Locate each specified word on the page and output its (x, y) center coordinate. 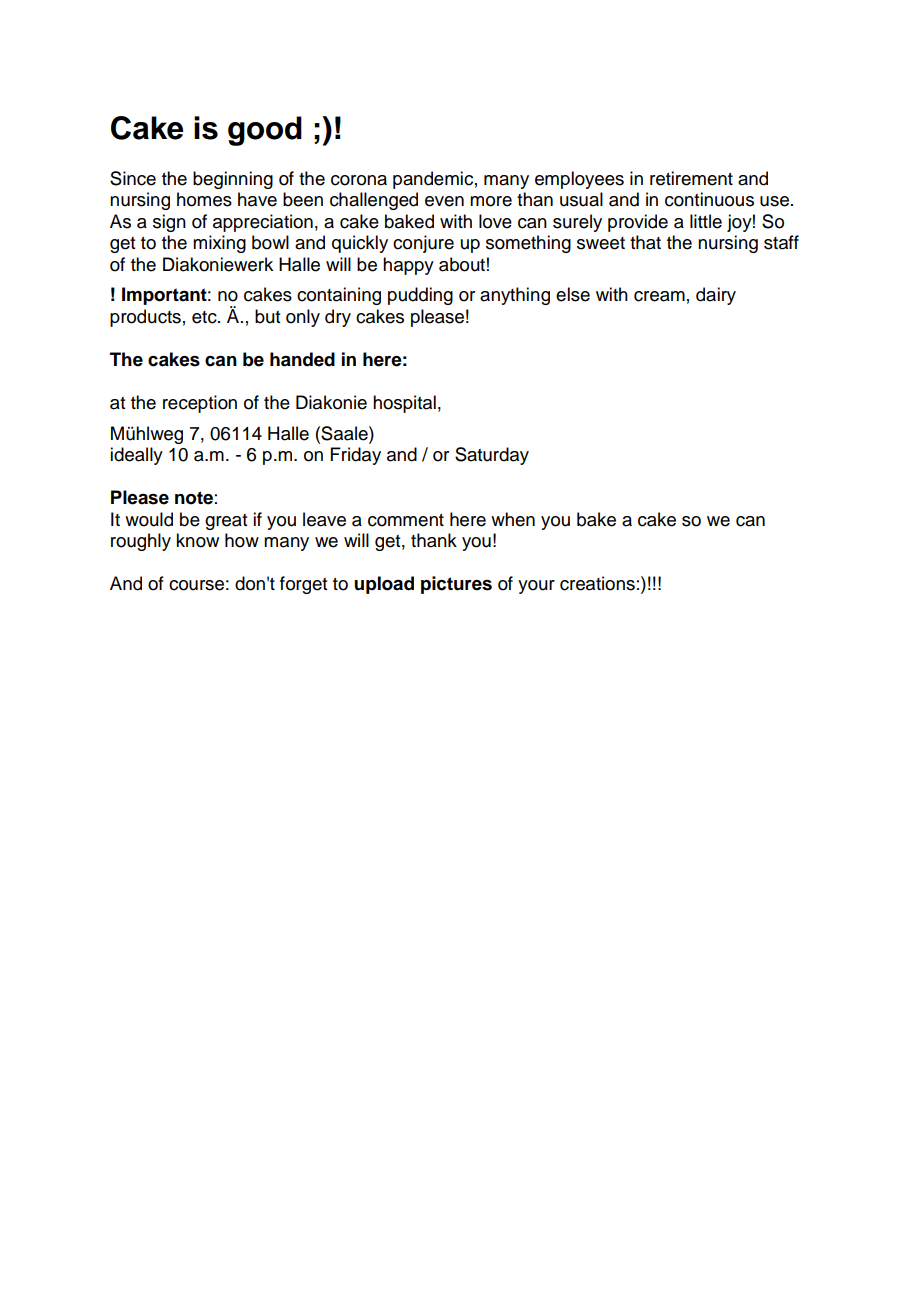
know (197, 540)
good (265, 131)
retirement (691, 178)
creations (597, 583)
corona (359, 180)
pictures (456, 585)
